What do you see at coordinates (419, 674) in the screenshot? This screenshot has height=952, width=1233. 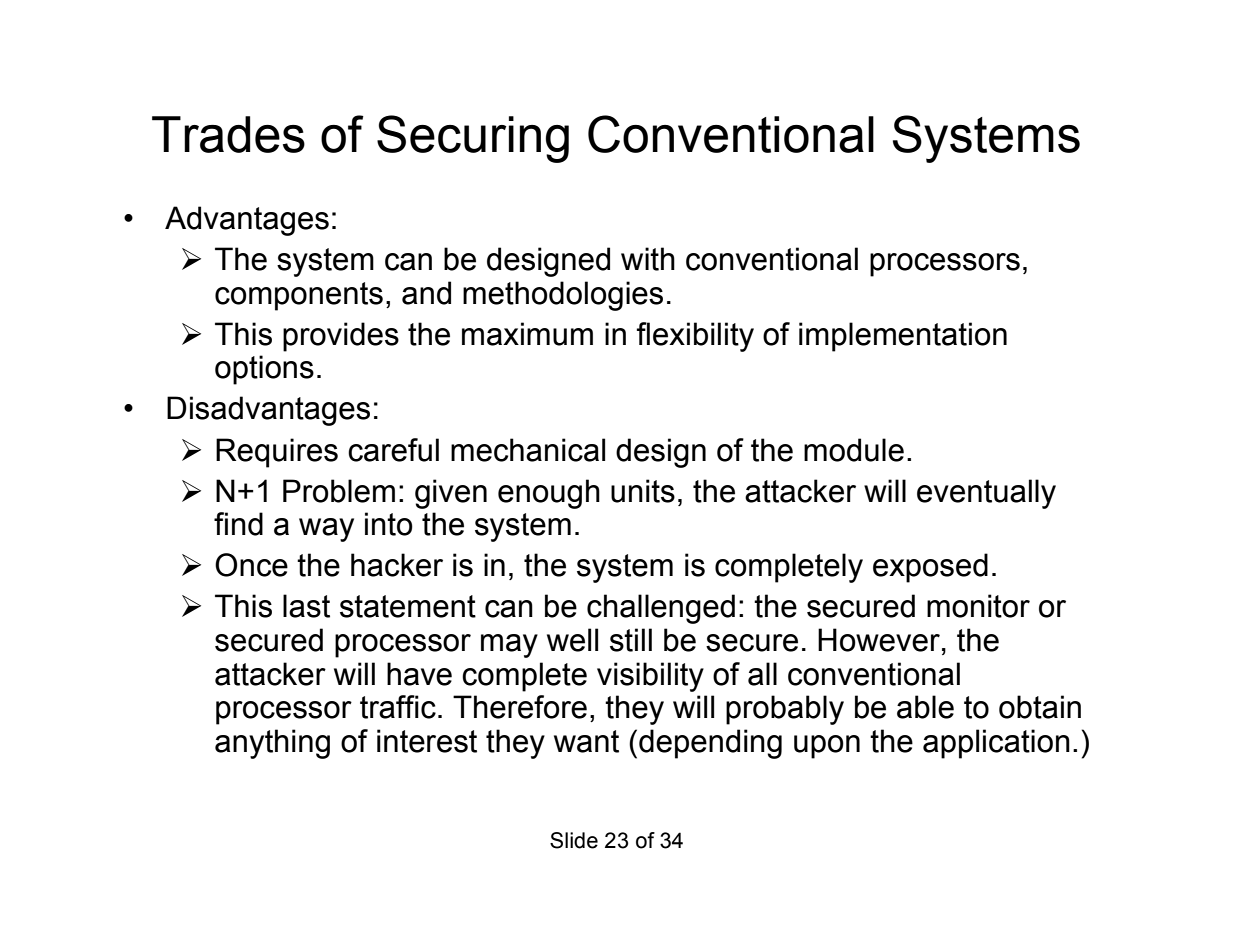 I see `have` at bounding box center [419, 674].
